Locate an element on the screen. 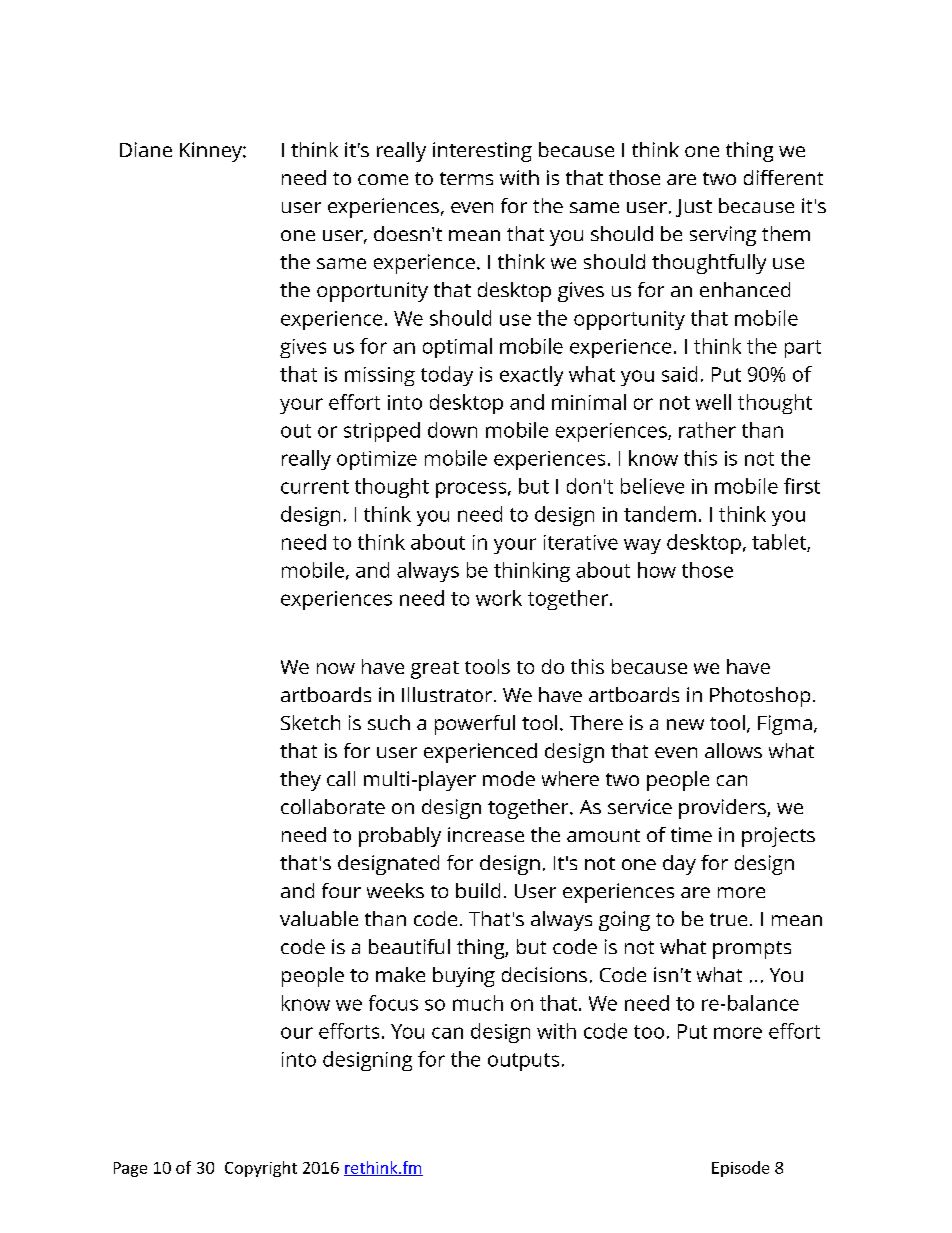 Image resolution: width=952 pixels, height=1233 pixels. allows is located at coordinates (733, 750).
